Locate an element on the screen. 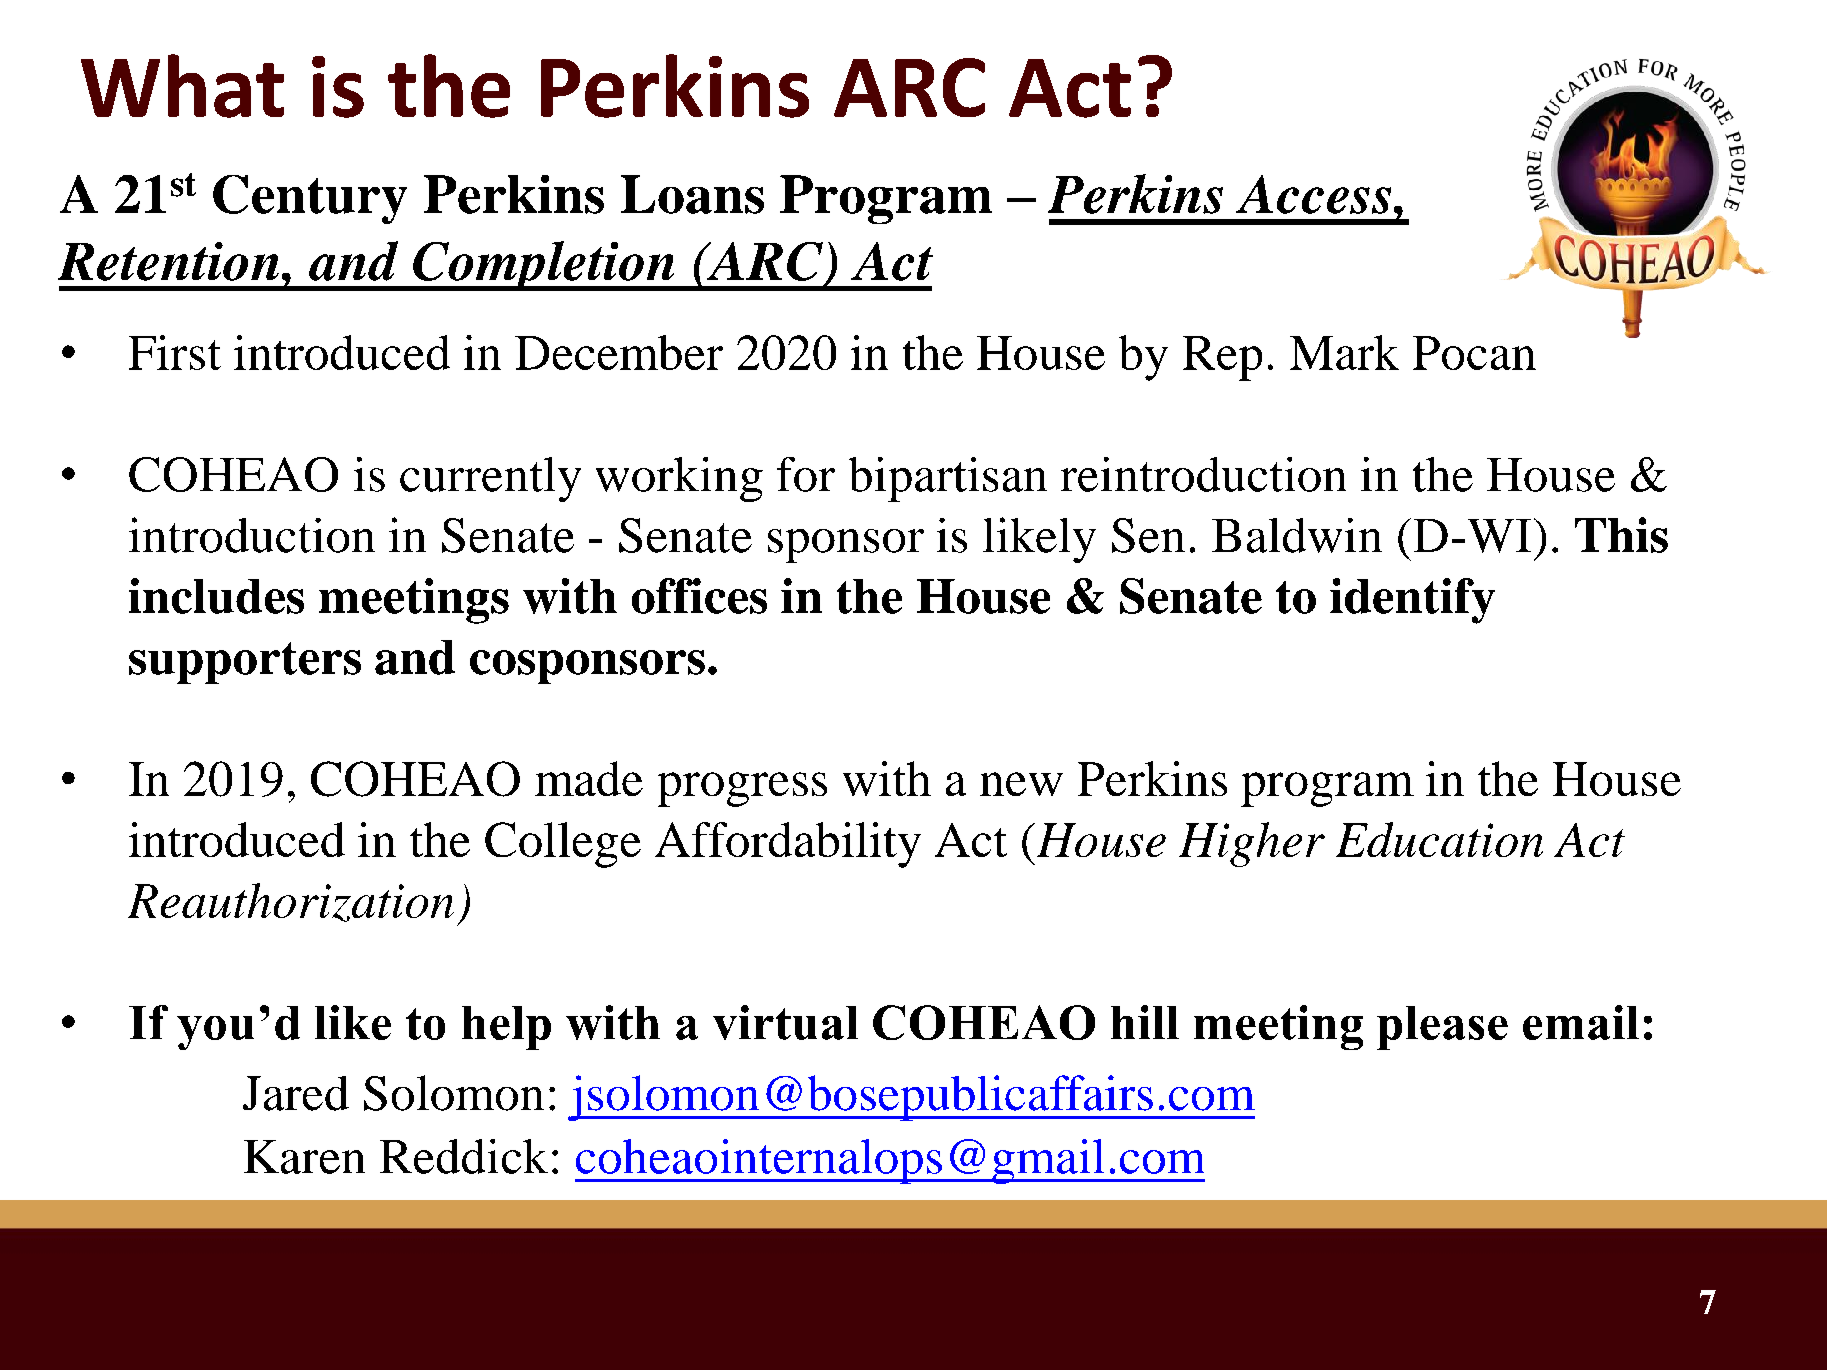 The image size is (1827, 1370). offices is located at coordinates (699, 596).
